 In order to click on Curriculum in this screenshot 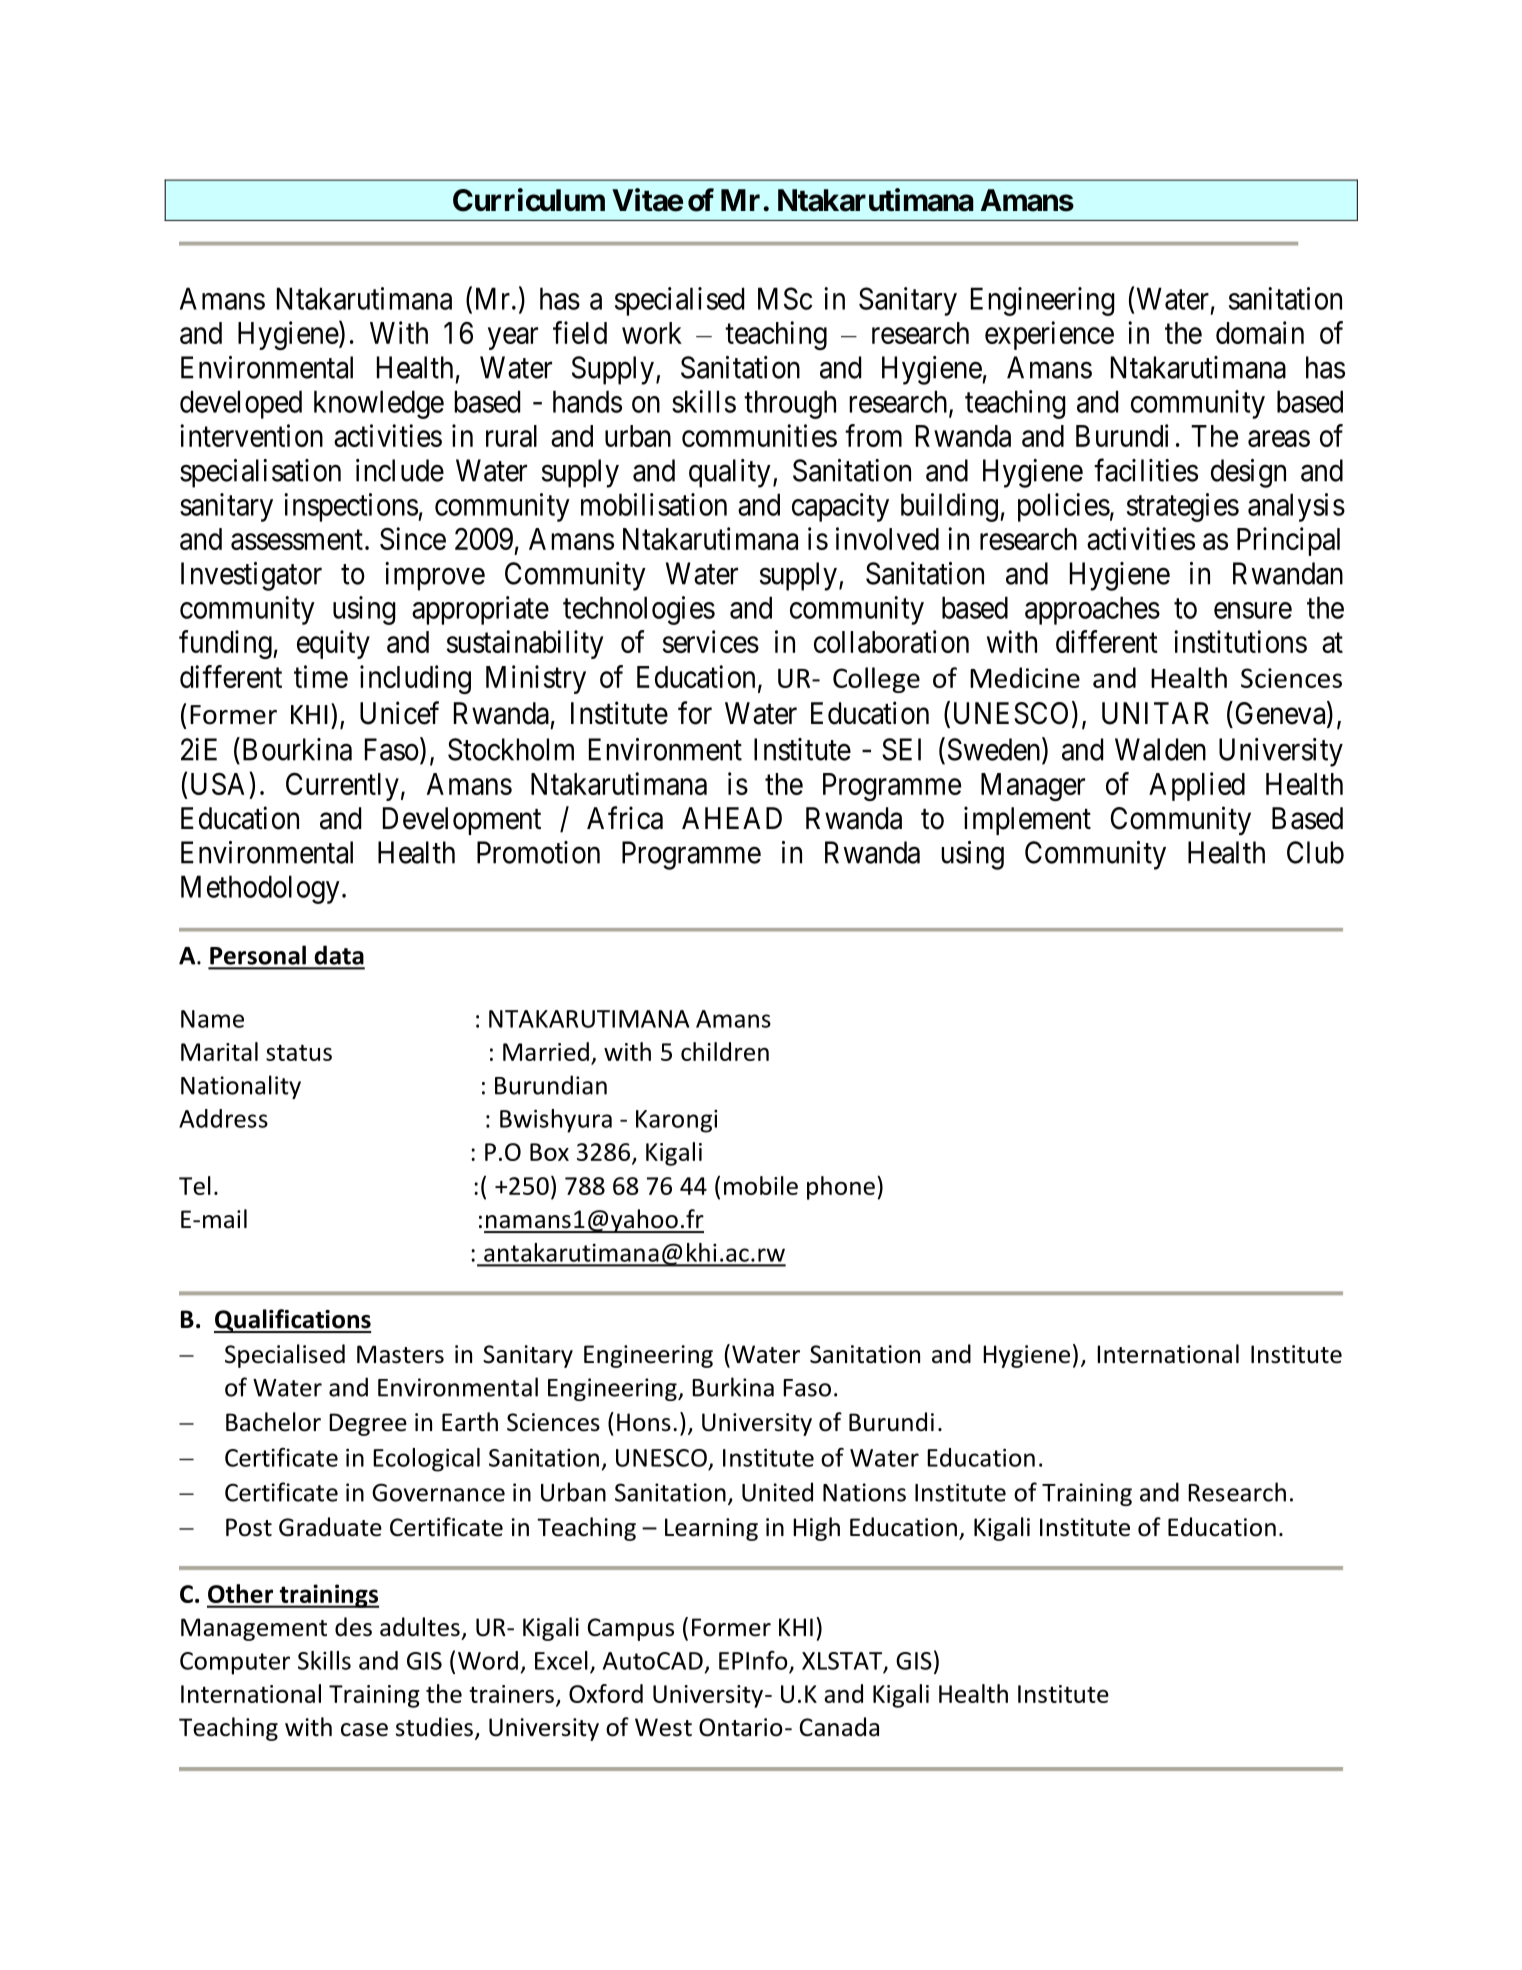, I will do `click(529, 200)`.
